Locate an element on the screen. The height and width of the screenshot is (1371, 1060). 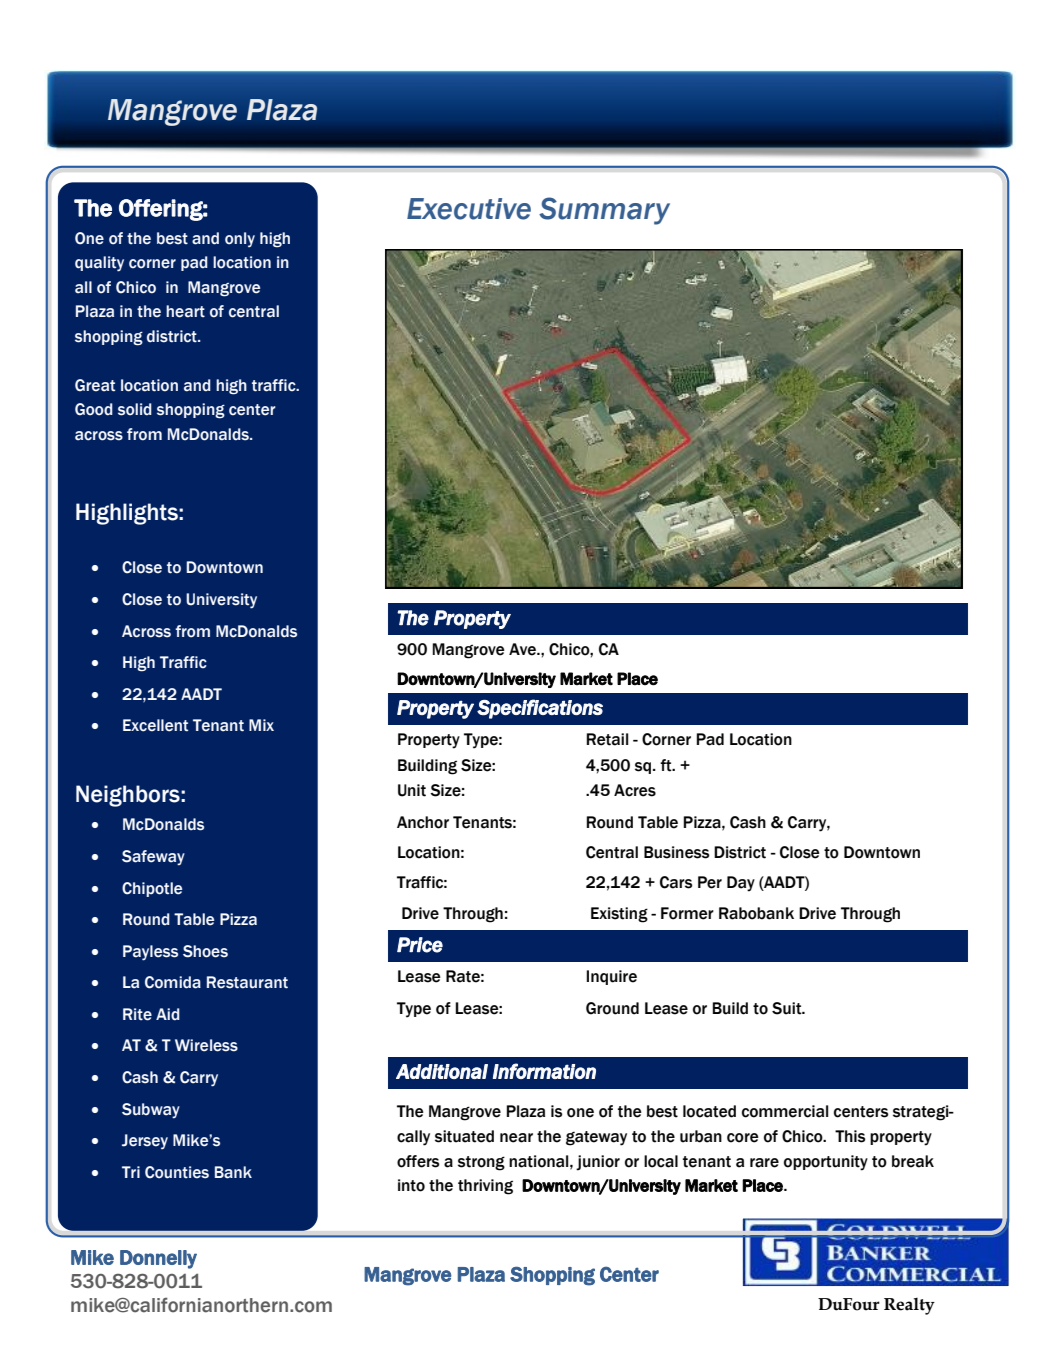
Specifications is located at coordinates (540, 709).
